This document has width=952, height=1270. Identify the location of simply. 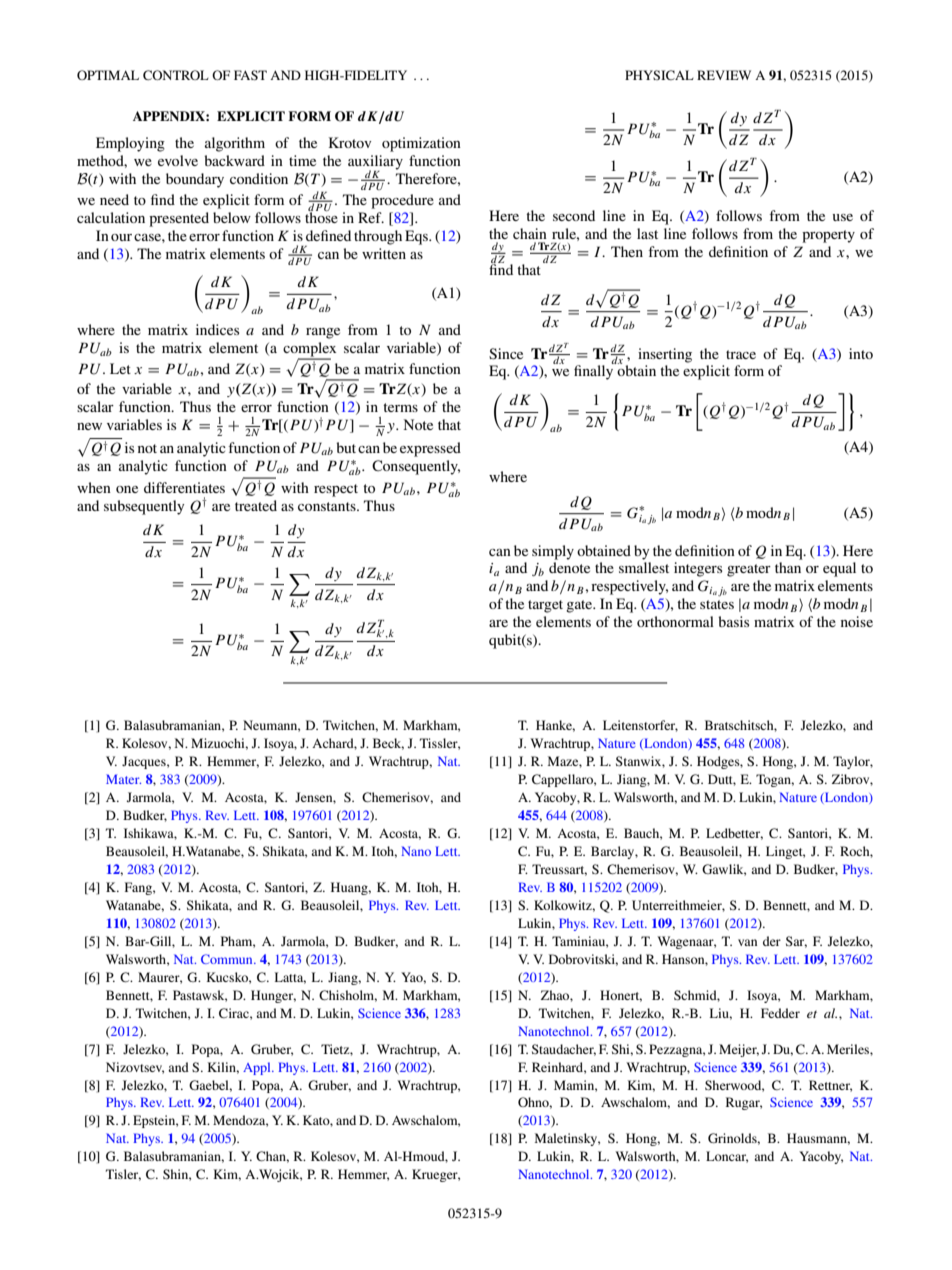
(553, 552).
